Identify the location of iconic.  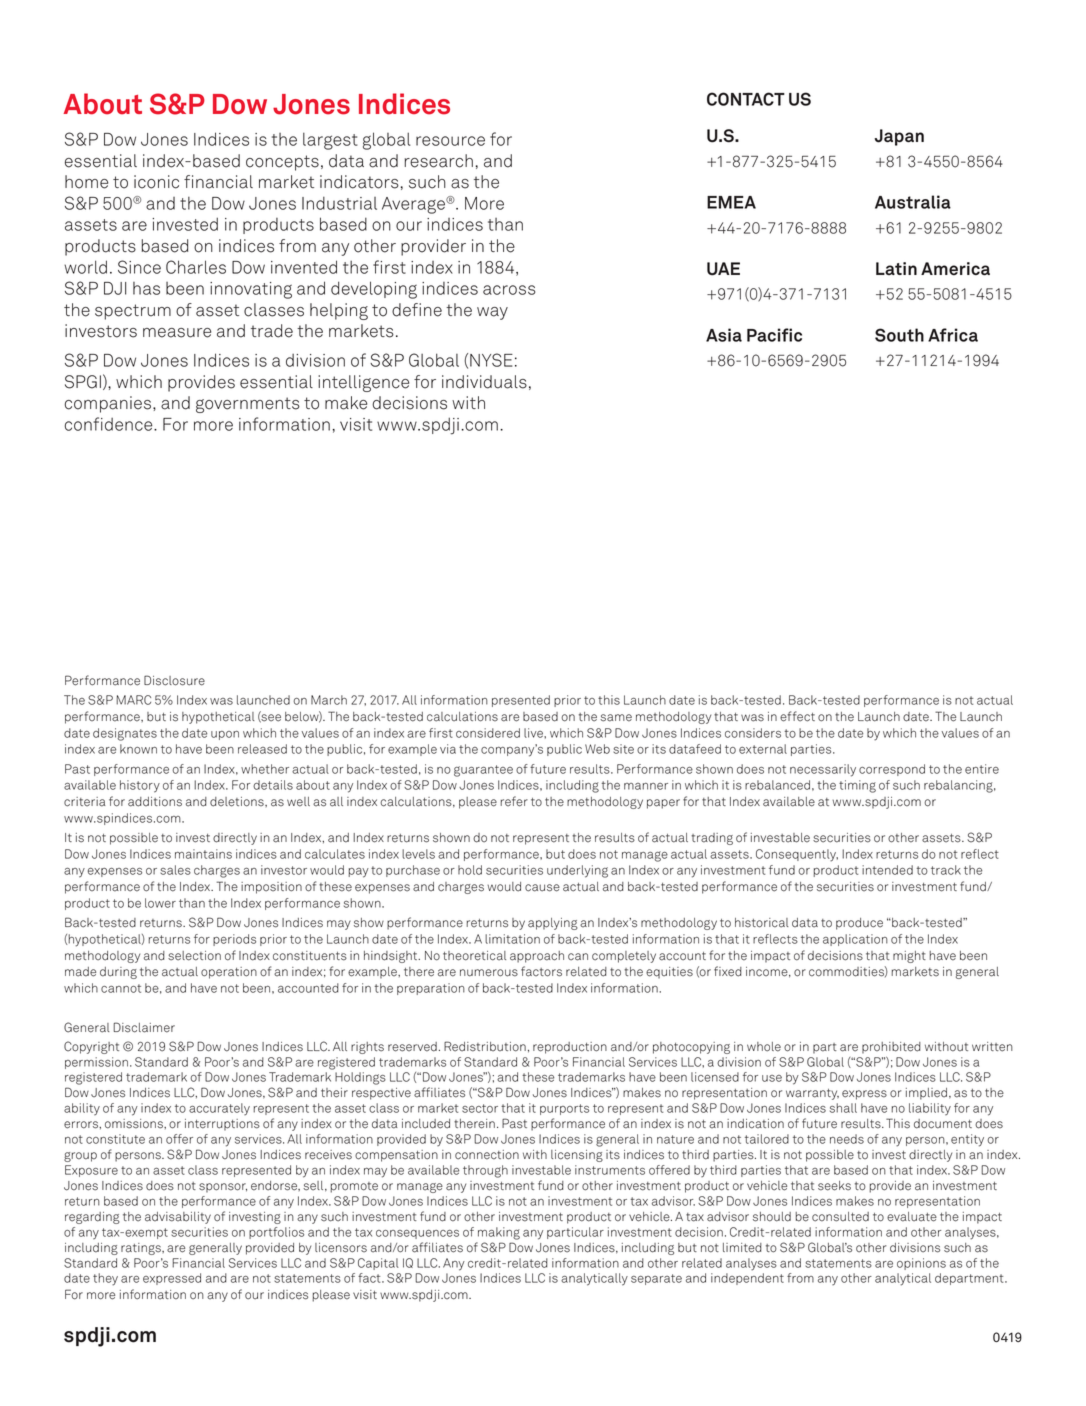
(156, 182).
